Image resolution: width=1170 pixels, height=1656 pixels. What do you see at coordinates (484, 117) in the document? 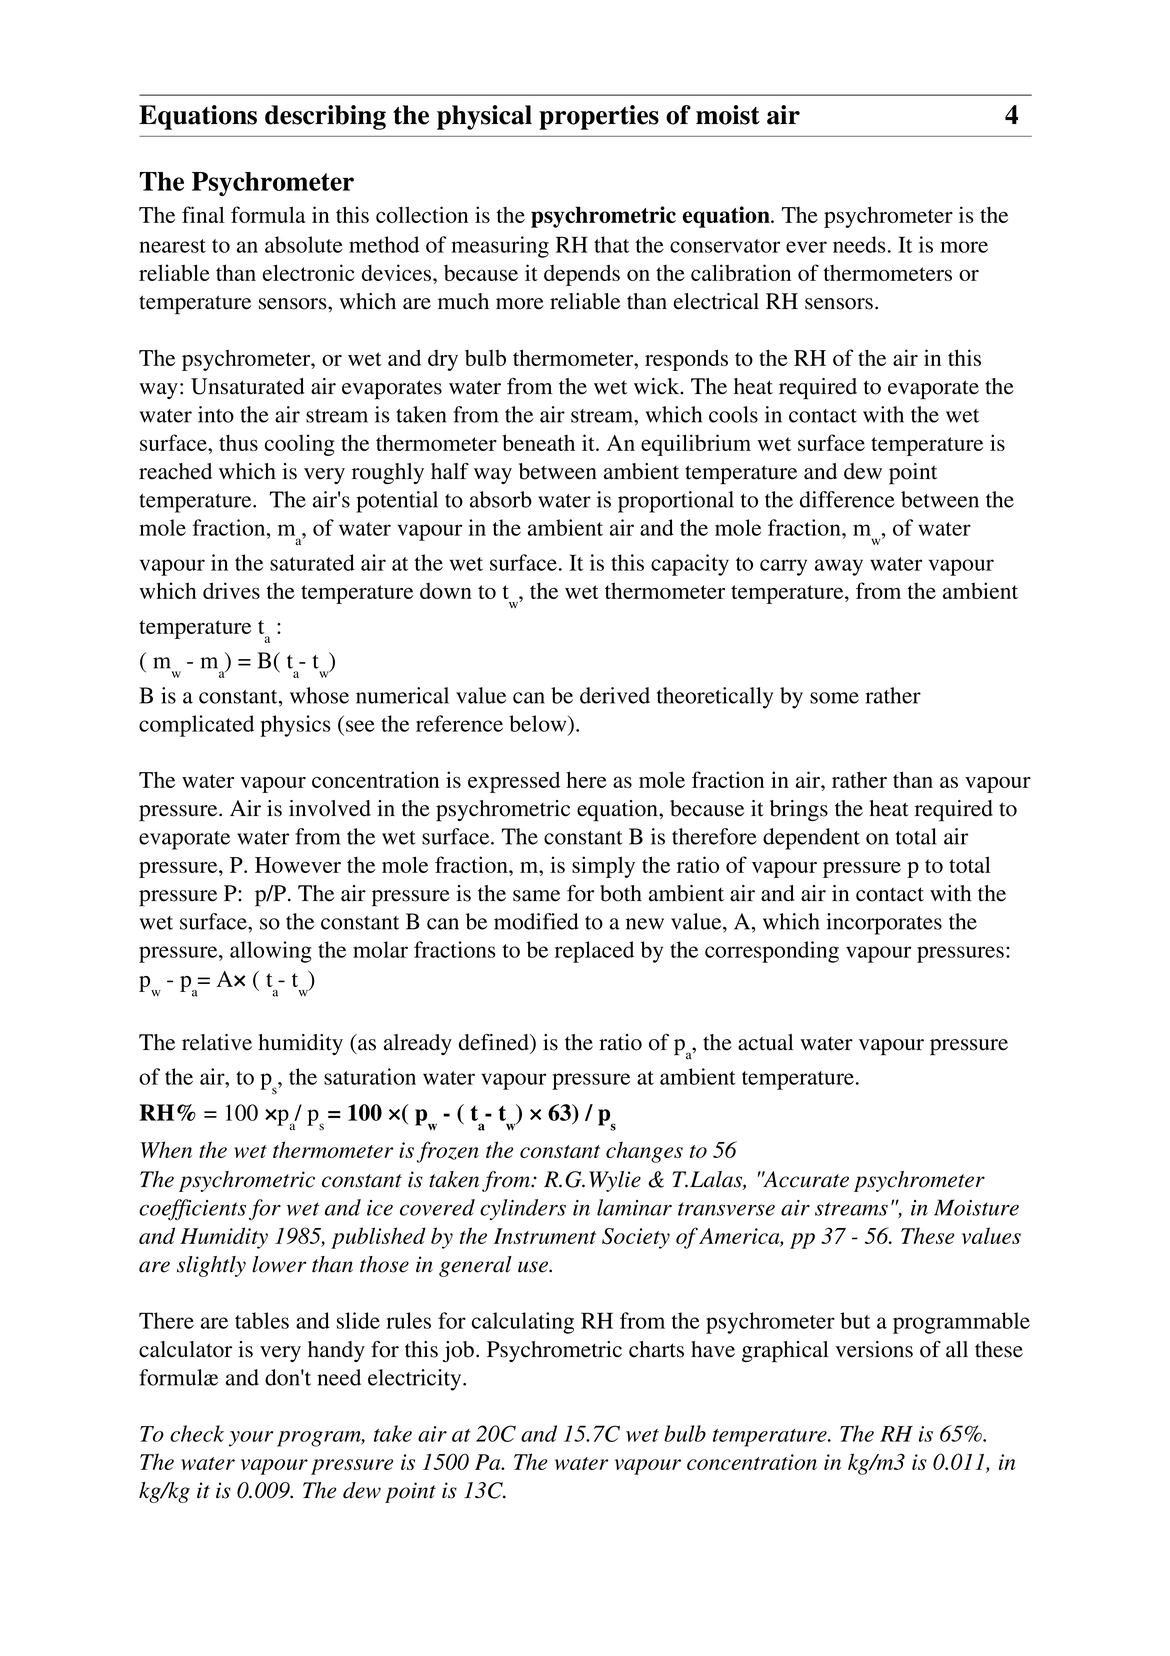
I see `physical` at bounding box center [484, 117].
